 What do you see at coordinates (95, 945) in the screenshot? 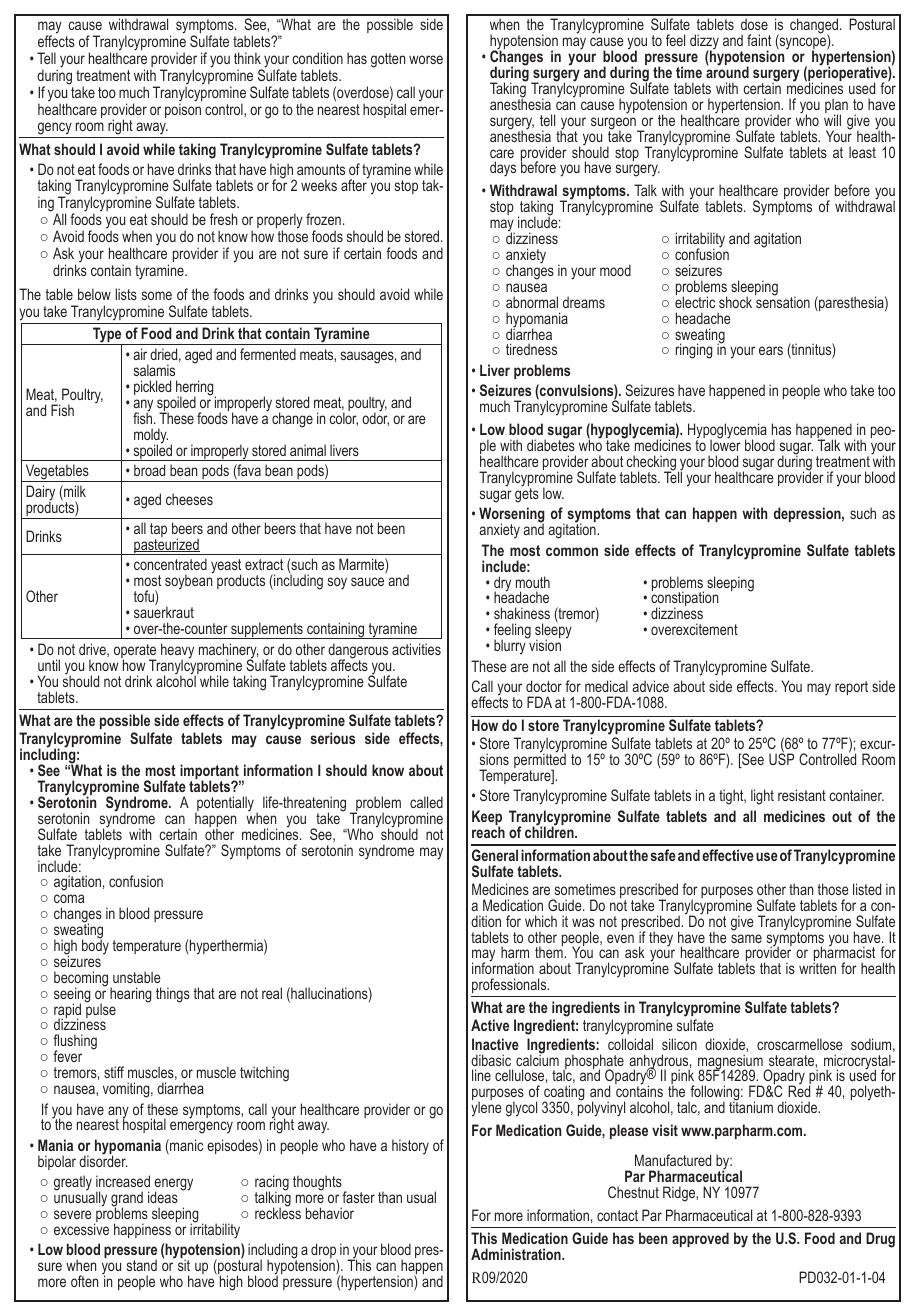
I see `body` at bounding box center [95, 945].
